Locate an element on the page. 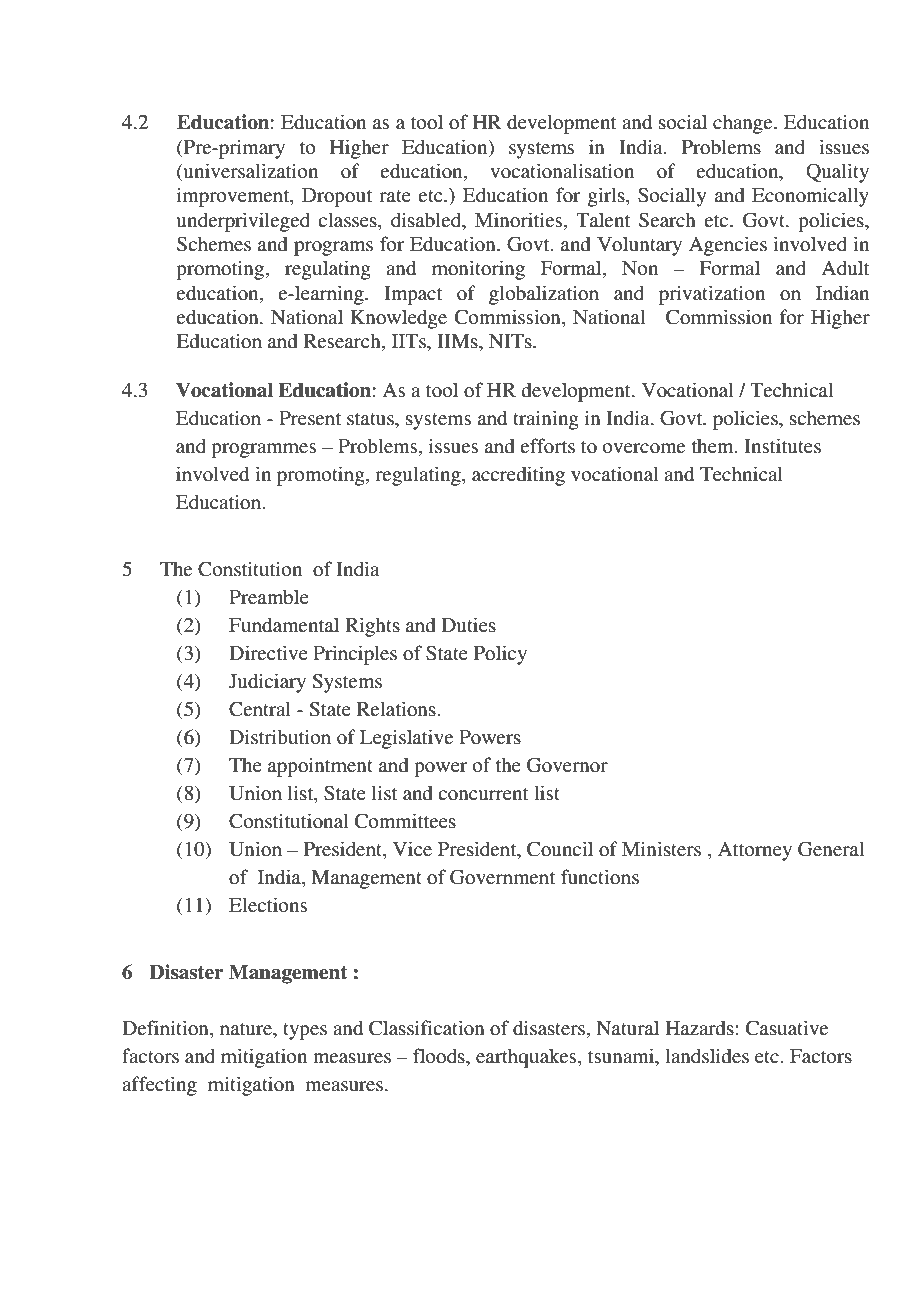 The width and height of the image is (924, 1308). change is located at coordinates (744, 124).
